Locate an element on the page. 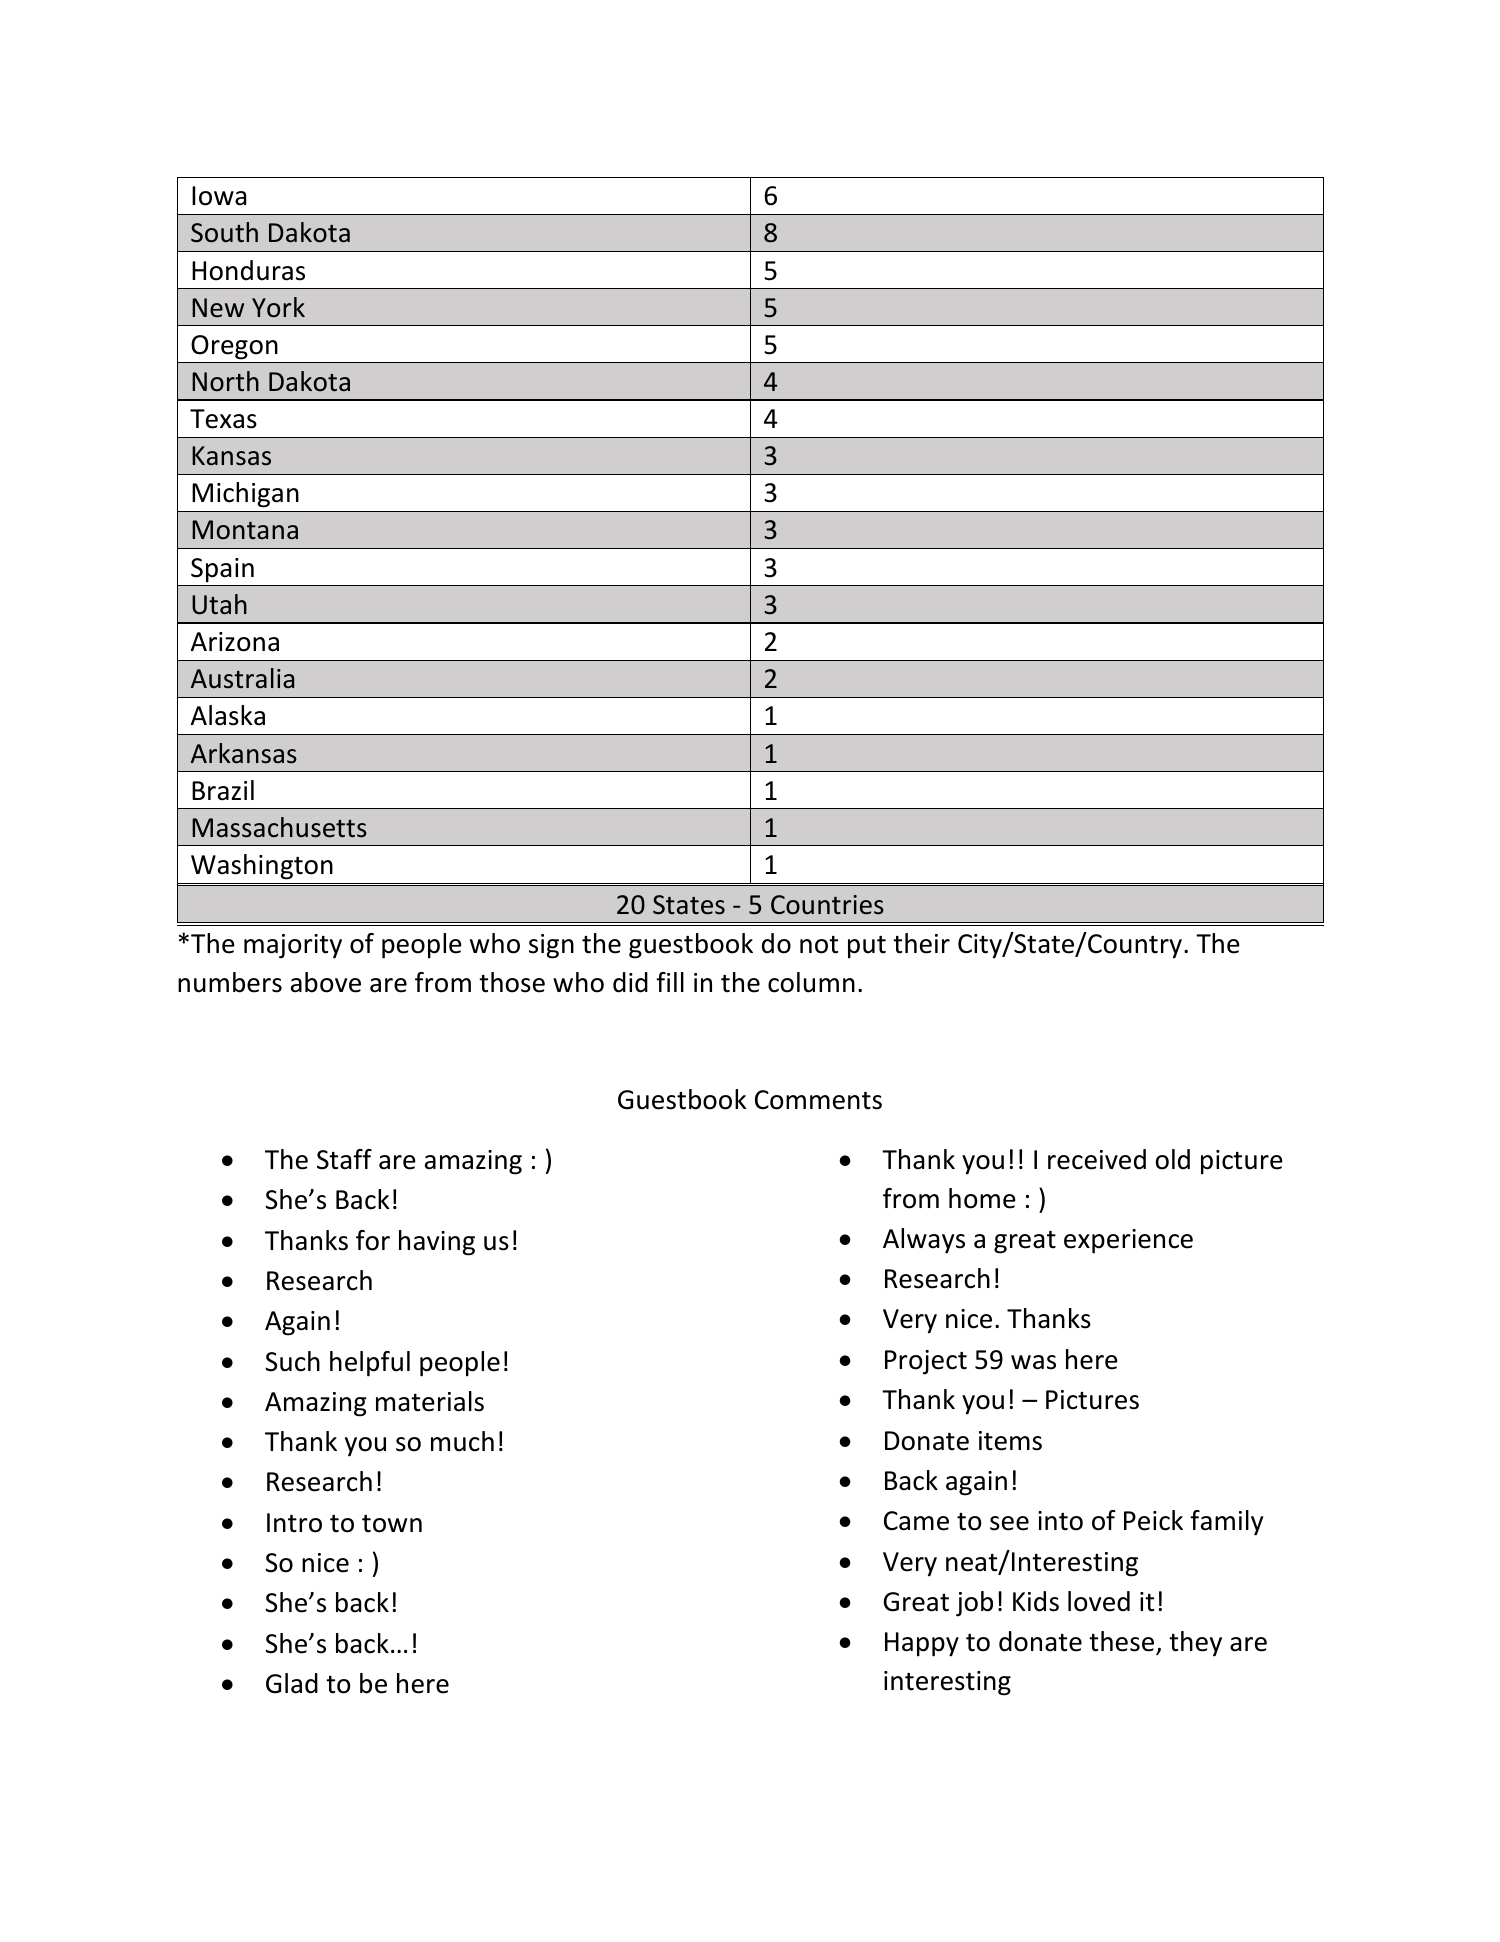 The height and width of the page is (1942, 1500). Countries is located at coordinates (827, 905).
